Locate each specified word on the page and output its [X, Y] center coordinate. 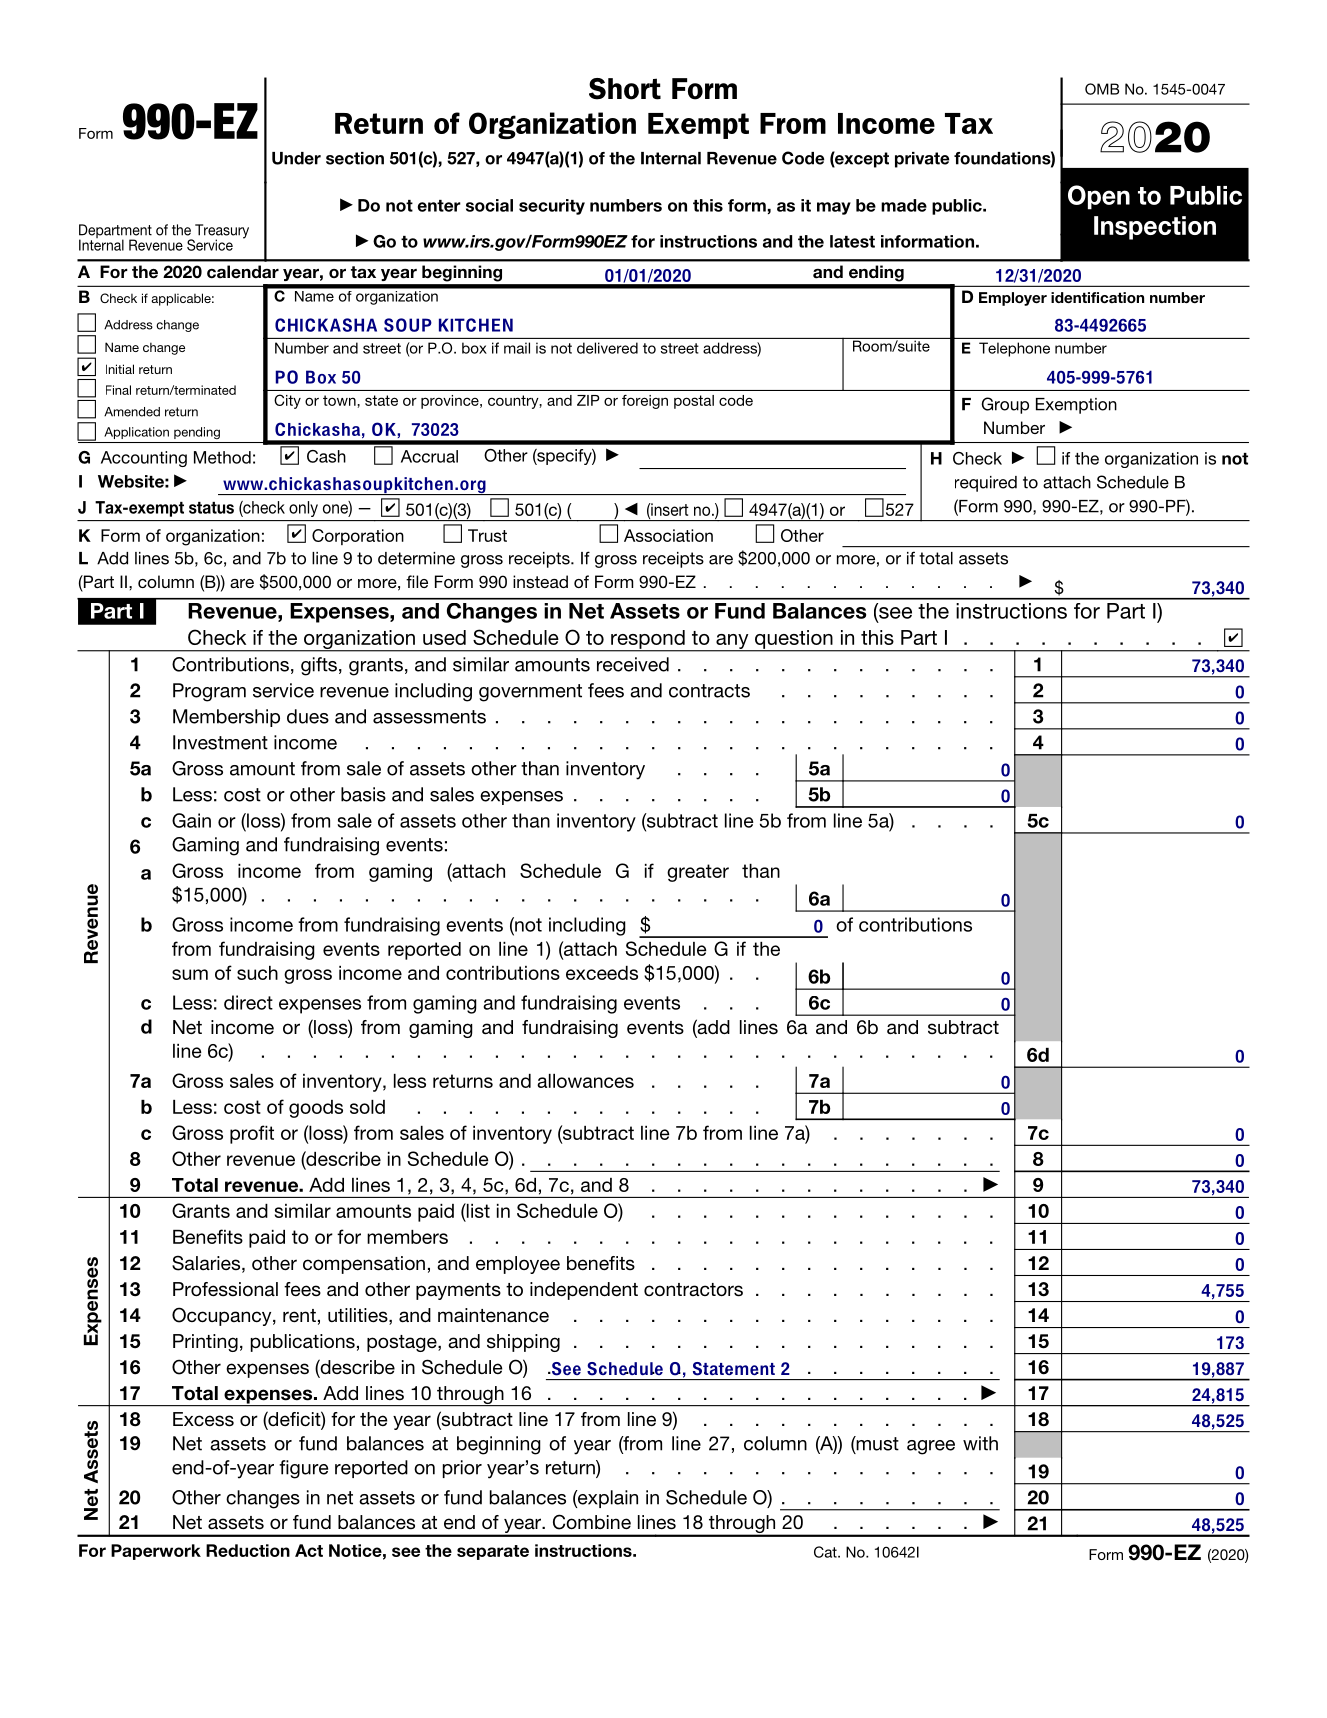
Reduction [248, 1550]
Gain [191, 820]
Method [222, 457]
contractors [693, 1290]
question [794, 640]
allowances [585, 1081]
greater [698, 873]
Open [1099, 197]
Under [296, 158]
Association [668, 535]
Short [625, 89]
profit [252, 1134]
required [986, 484]
